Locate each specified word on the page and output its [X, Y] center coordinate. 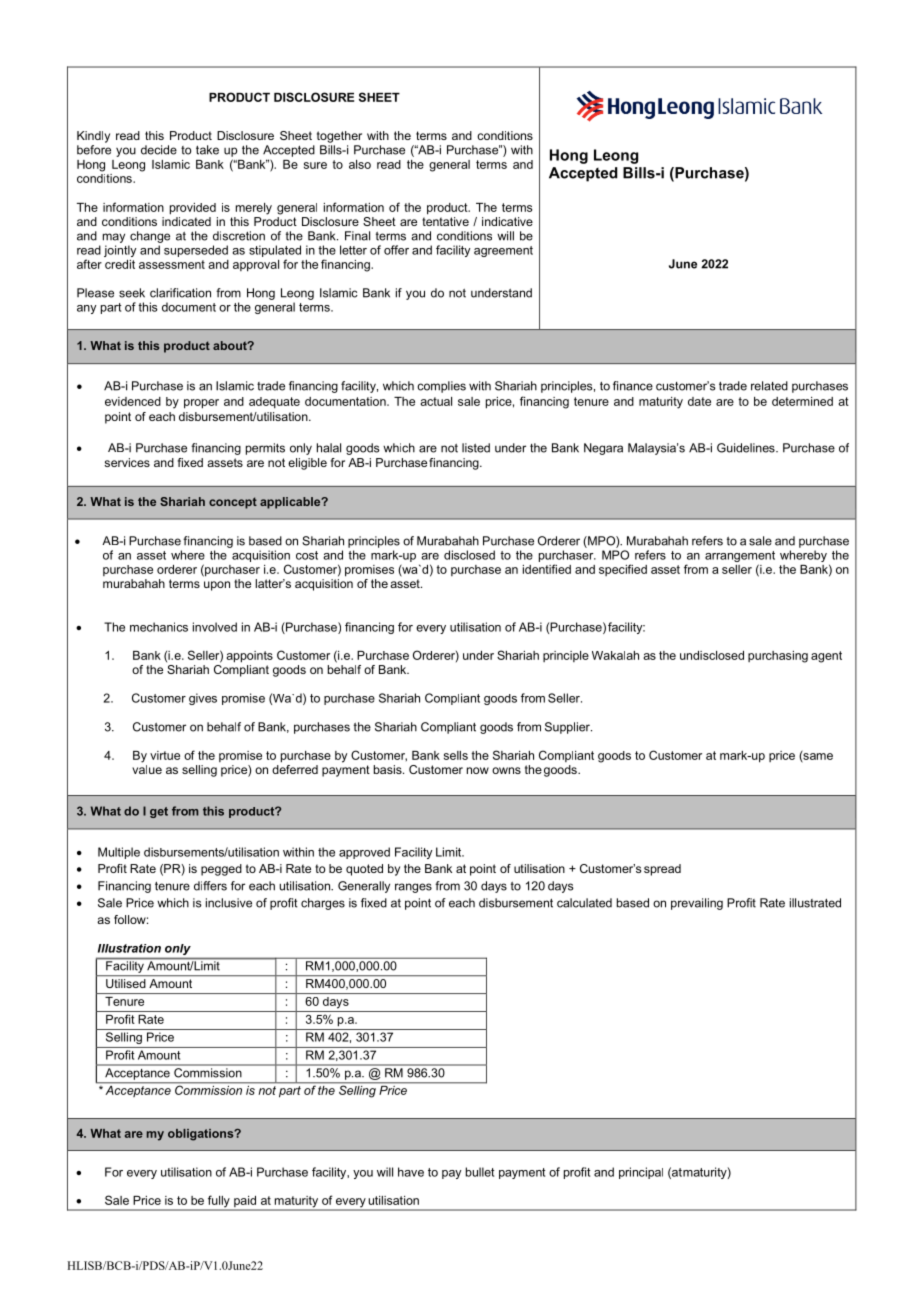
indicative [507, 221]
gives [203, 699]
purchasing [778, 657]
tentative [445, 221]
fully [218, 1202]
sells [456, 755]
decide [159, 150]
